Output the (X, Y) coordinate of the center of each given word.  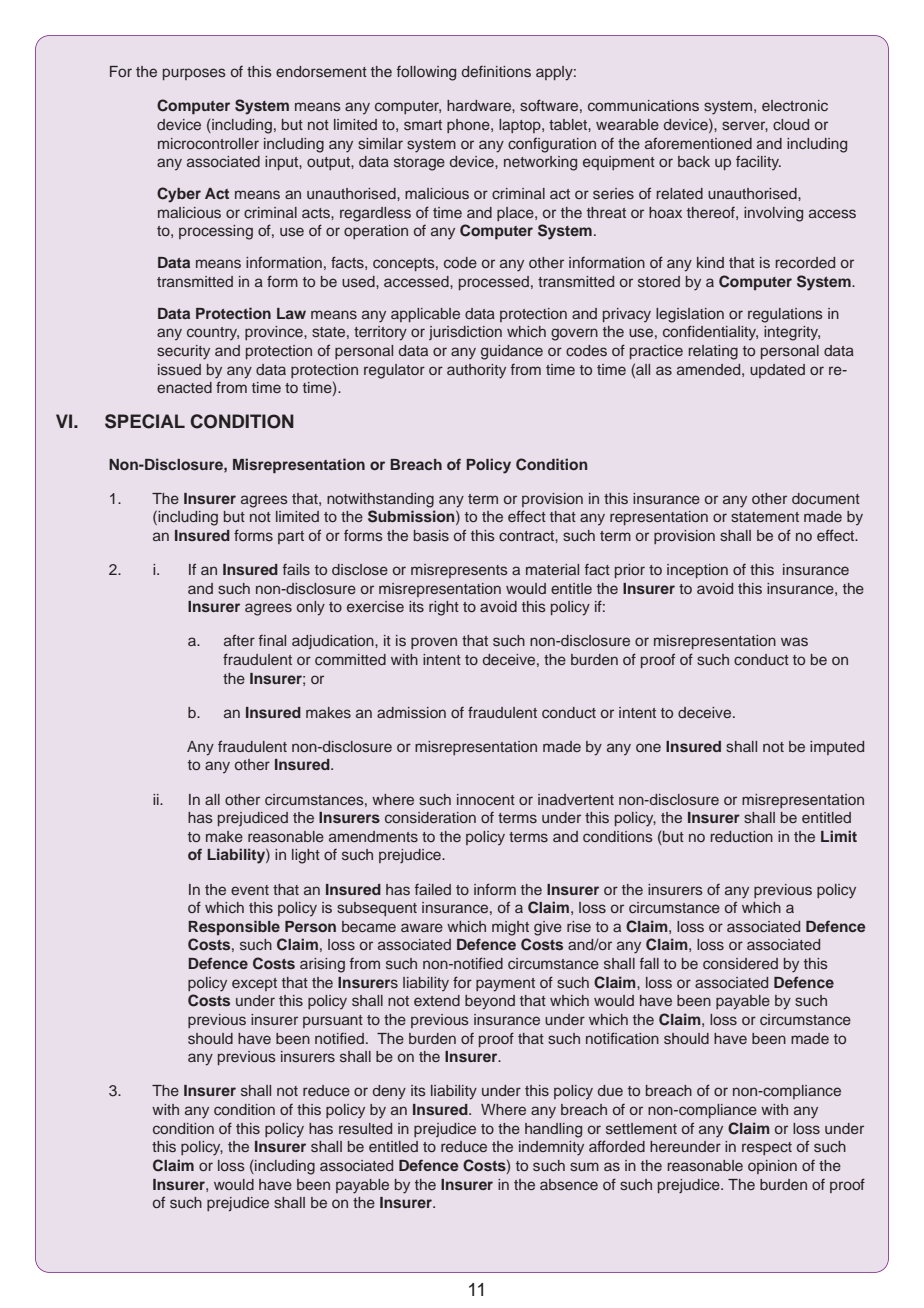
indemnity (551, 1148)
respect (767, 1148)
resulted (365, 1128)
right (444, 608)
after (239, 640)
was (794, 641)
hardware (480, 105)
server (745, 126)
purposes (194, 74)
